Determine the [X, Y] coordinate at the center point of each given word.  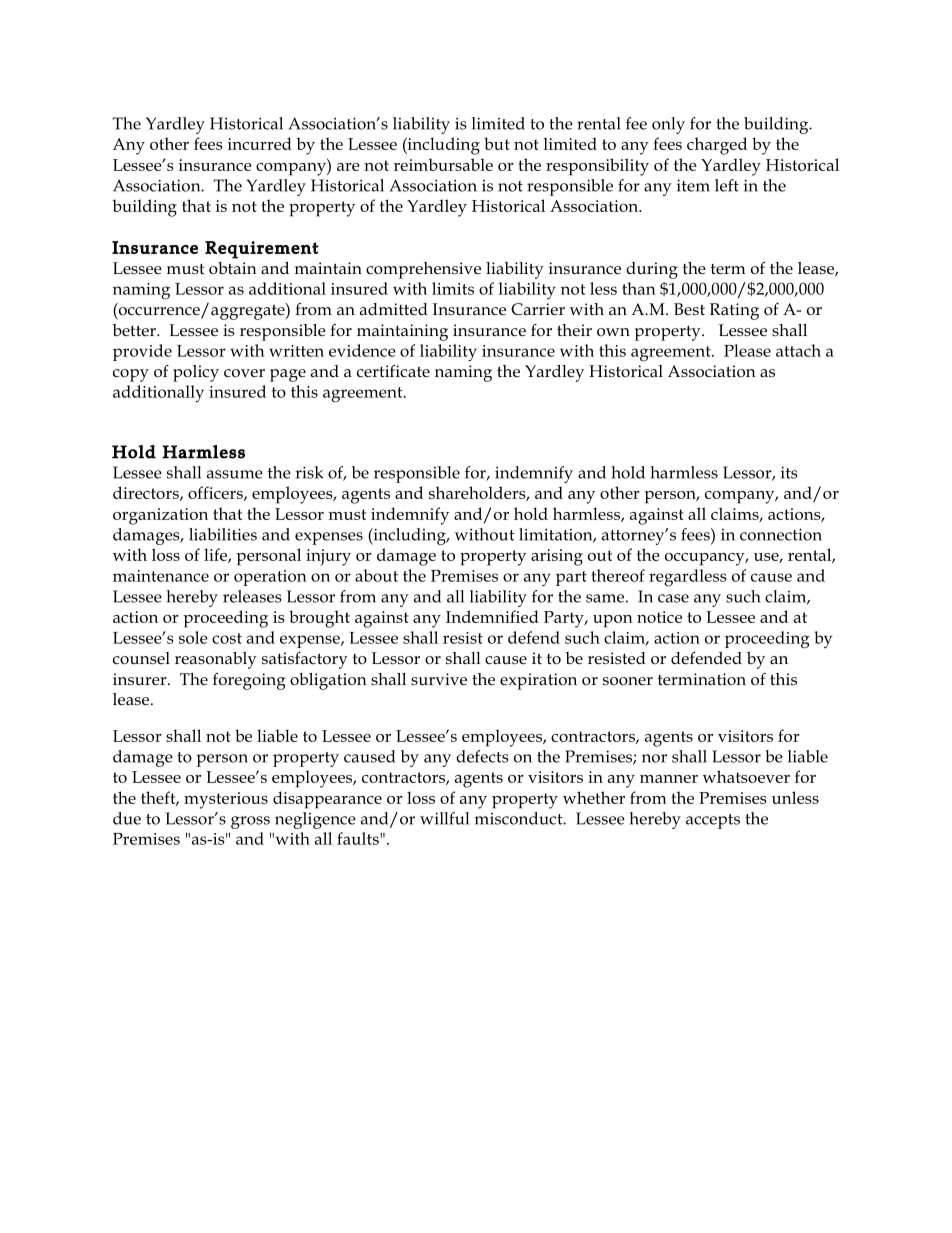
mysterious [226, 800]
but [497, 143]
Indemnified [492, 616]
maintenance [161, 576]
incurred [260, 143]
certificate [393, 371]
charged [717, 146]
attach [798, 350]
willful [444, 818]
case [673, 598]
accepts [713, 821]
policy [196, 373]
